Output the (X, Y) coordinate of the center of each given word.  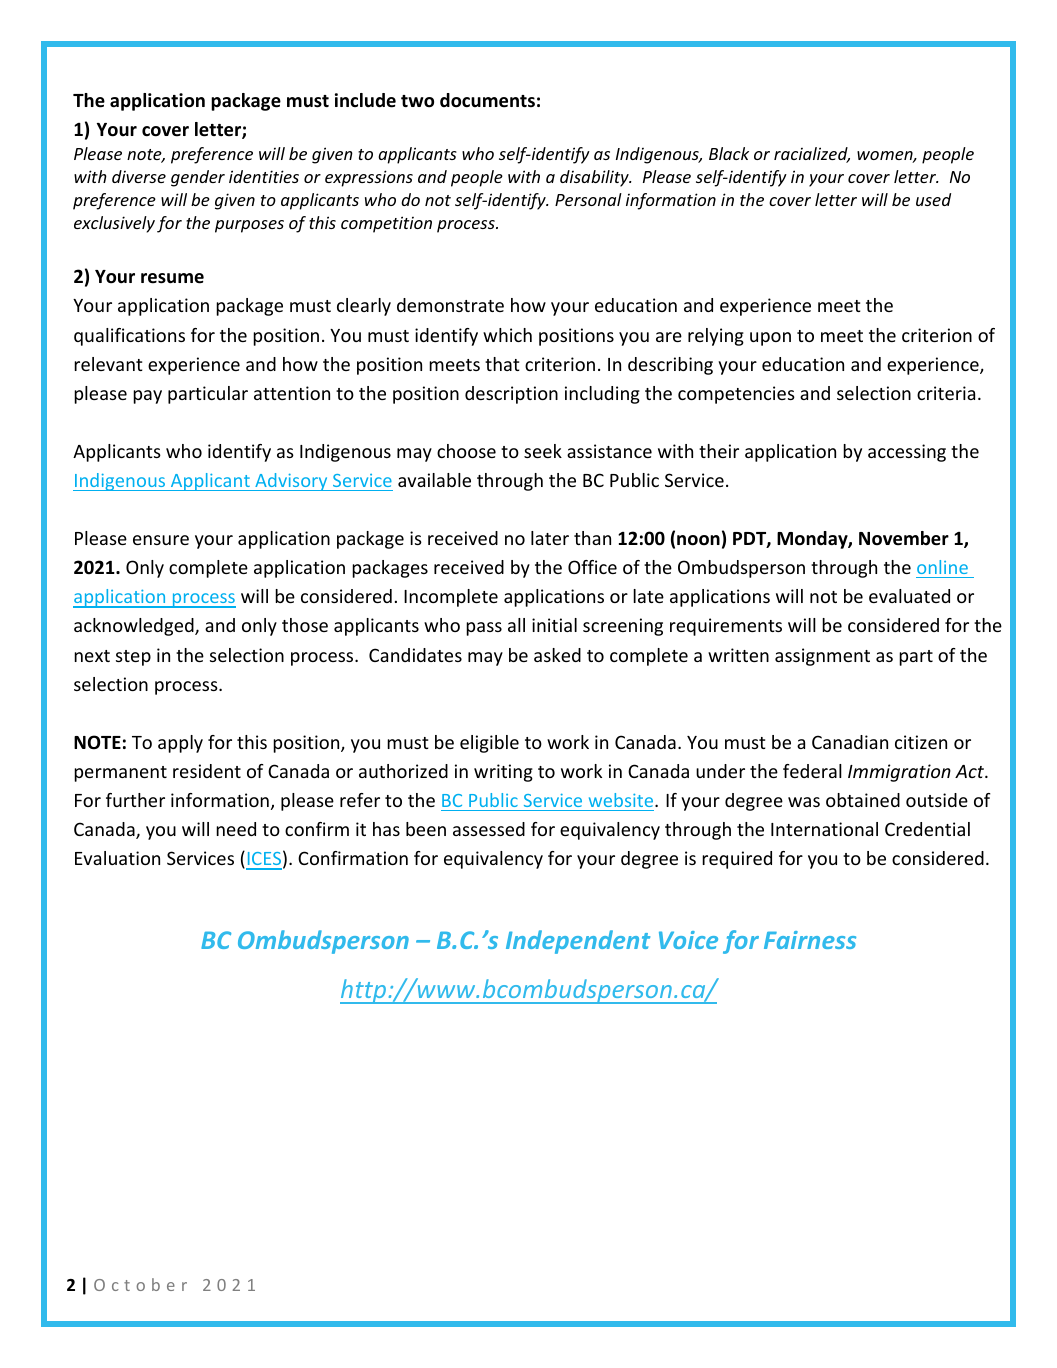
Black (729, 153)
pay (147, 397)
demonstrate (450, 305)
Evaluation (117, 858)
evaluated (909, 596)
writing (503, 773)
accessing (907, 453)
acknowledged (135, 627)
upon (770, 339)
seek (543, 451)
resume (172, 278)
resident (207, 771)
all (516, 625)
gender (198, 178)
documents (487, 100)
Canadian (850, 742)
